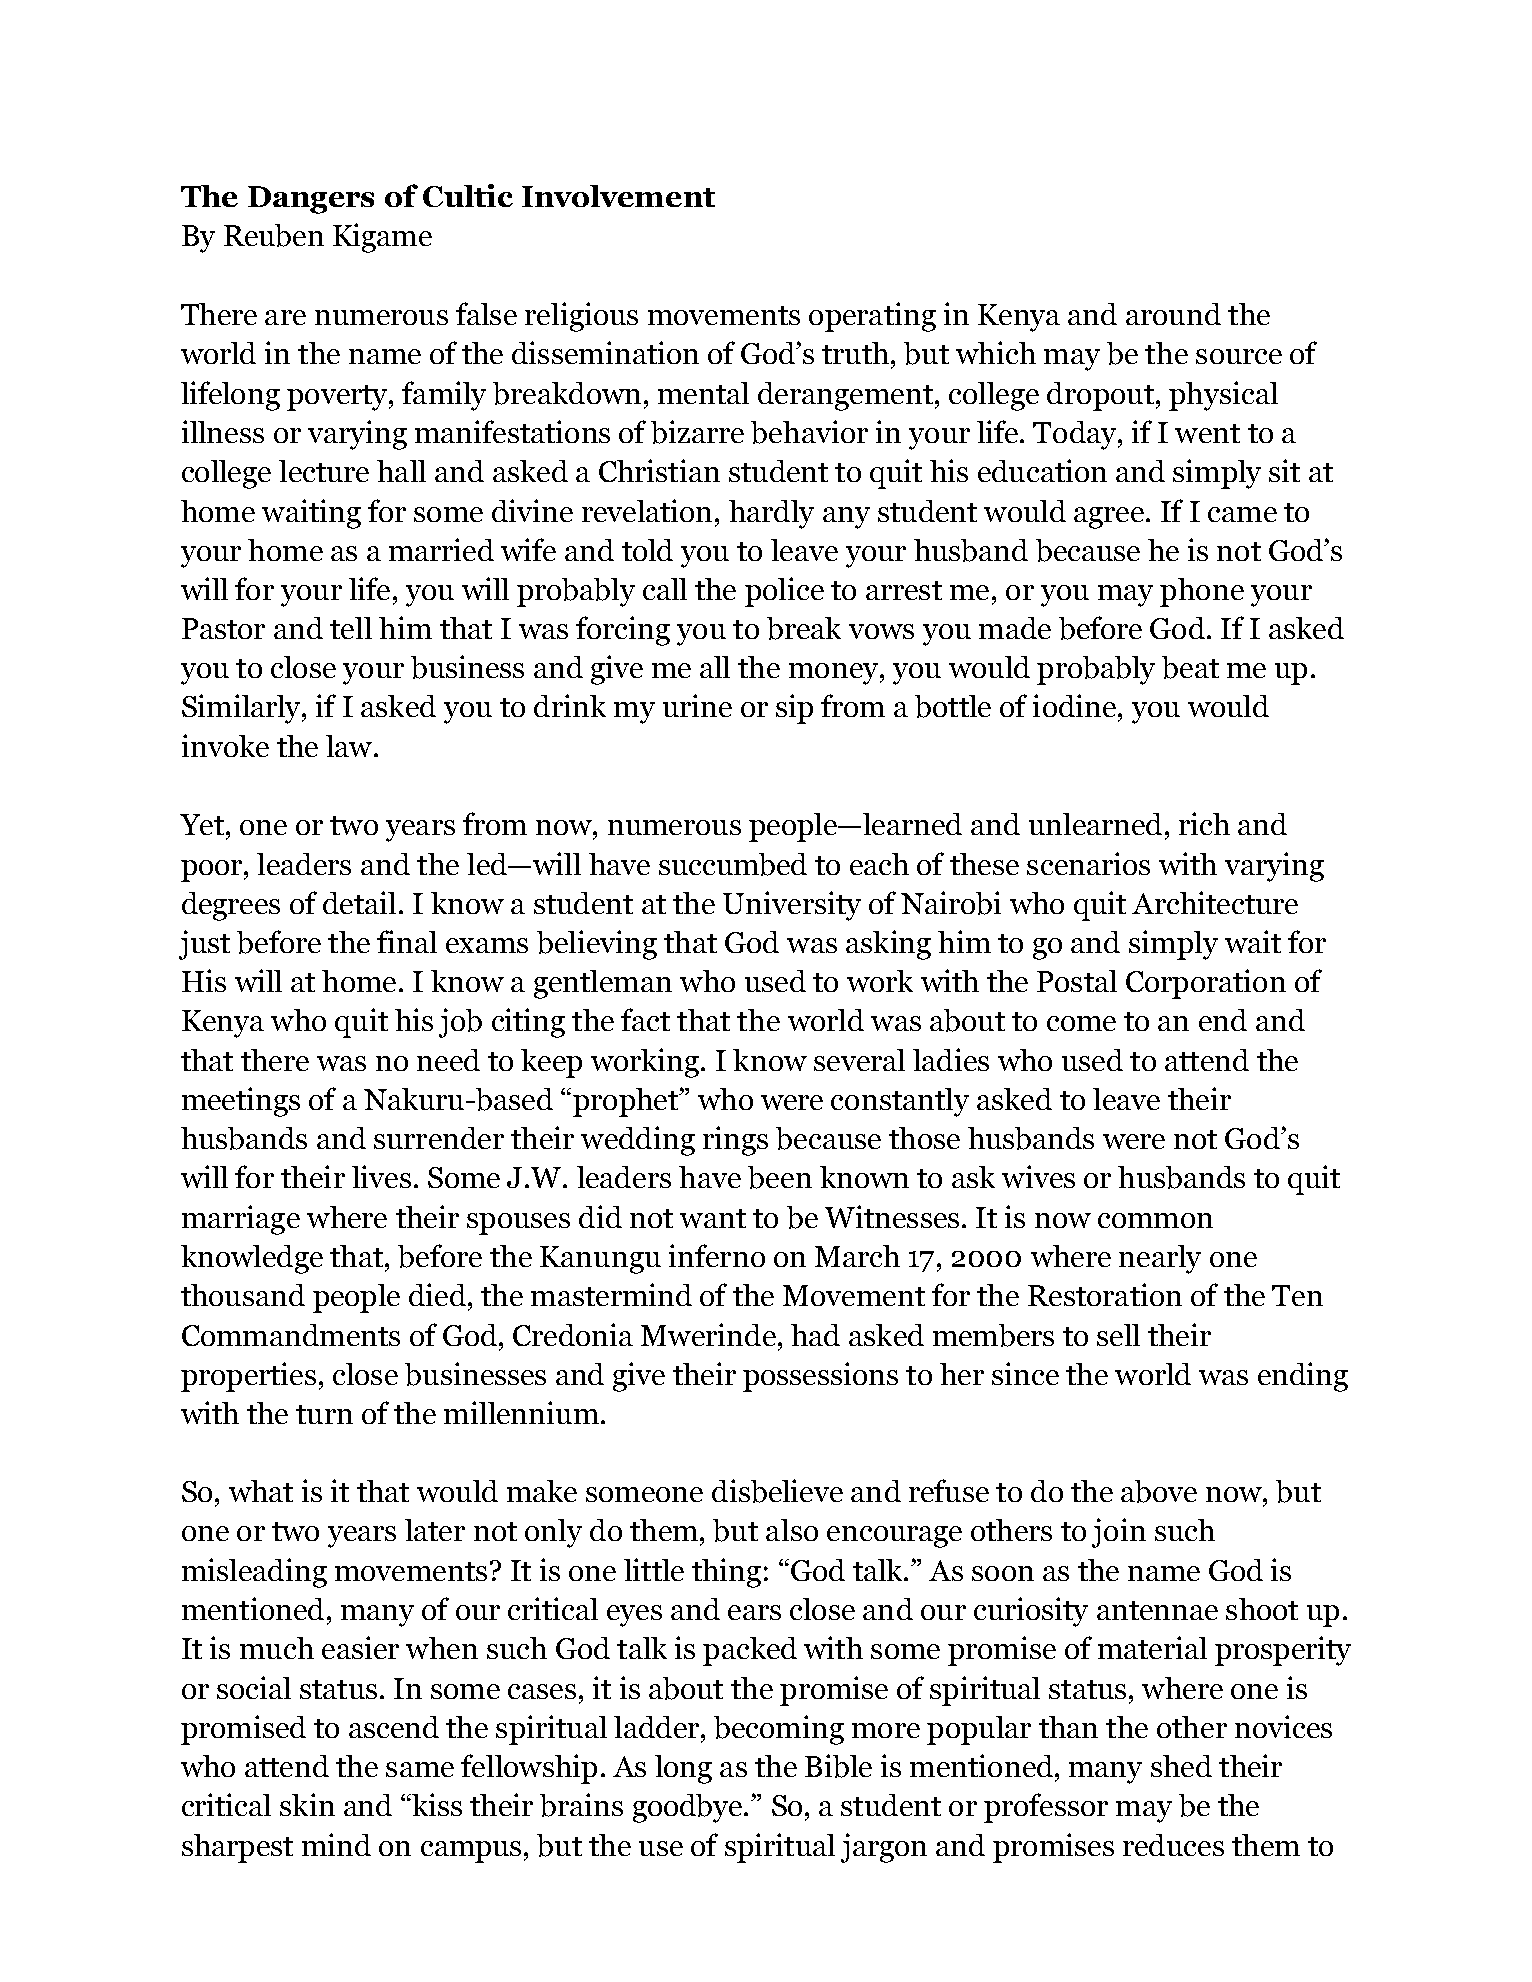 The height and width of the screenshot is (1982, 1532). I want to click on Reuben, so click(274, 235).
